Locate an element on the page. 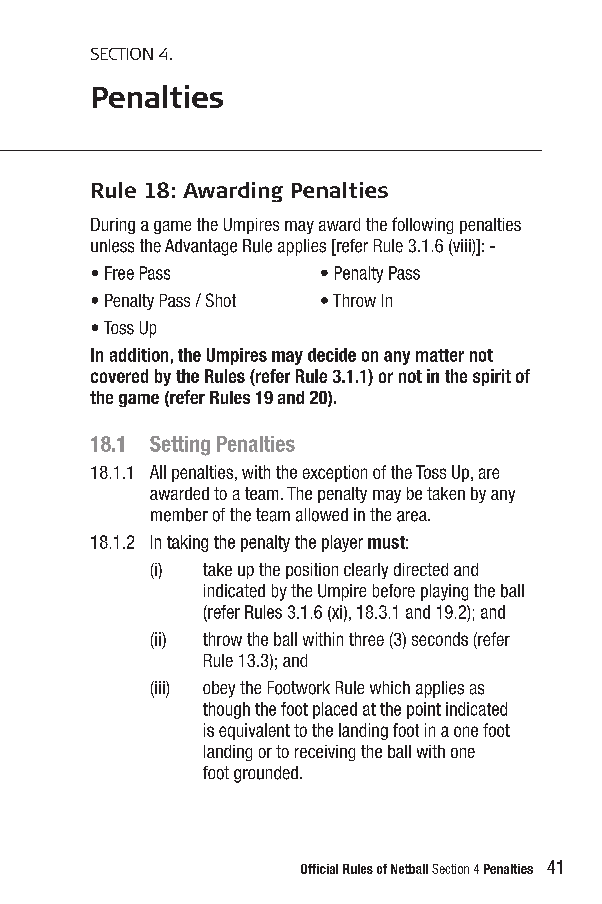 This document has width=602, height=904. point is located at coordinates (424, 710).
